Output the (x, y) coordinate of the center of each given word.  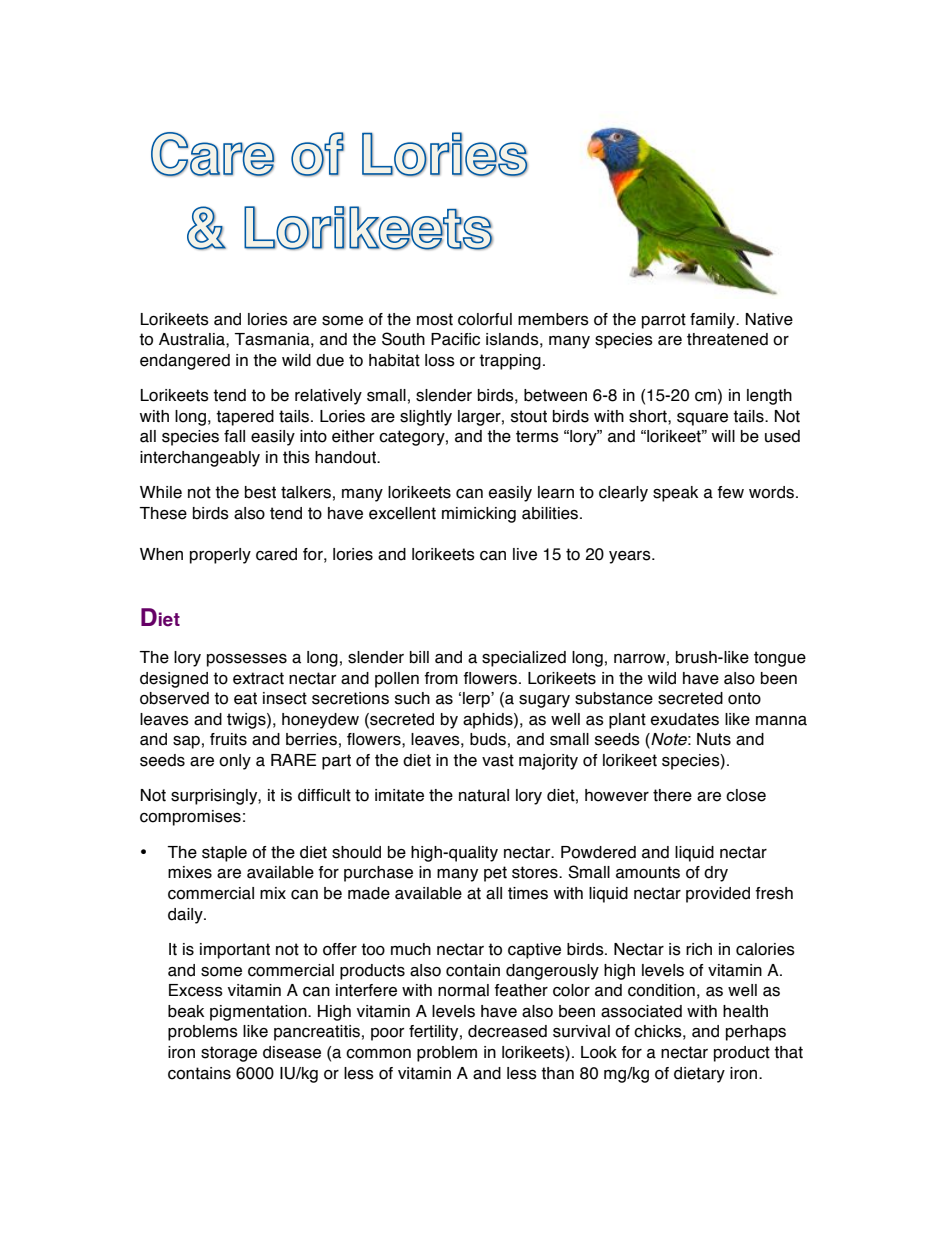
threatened (727, 339)
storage (229, 1054)
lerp (477, 700)
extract (258, 678)
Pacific (455, 339)
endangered (185, 362)
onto (744, 698)
